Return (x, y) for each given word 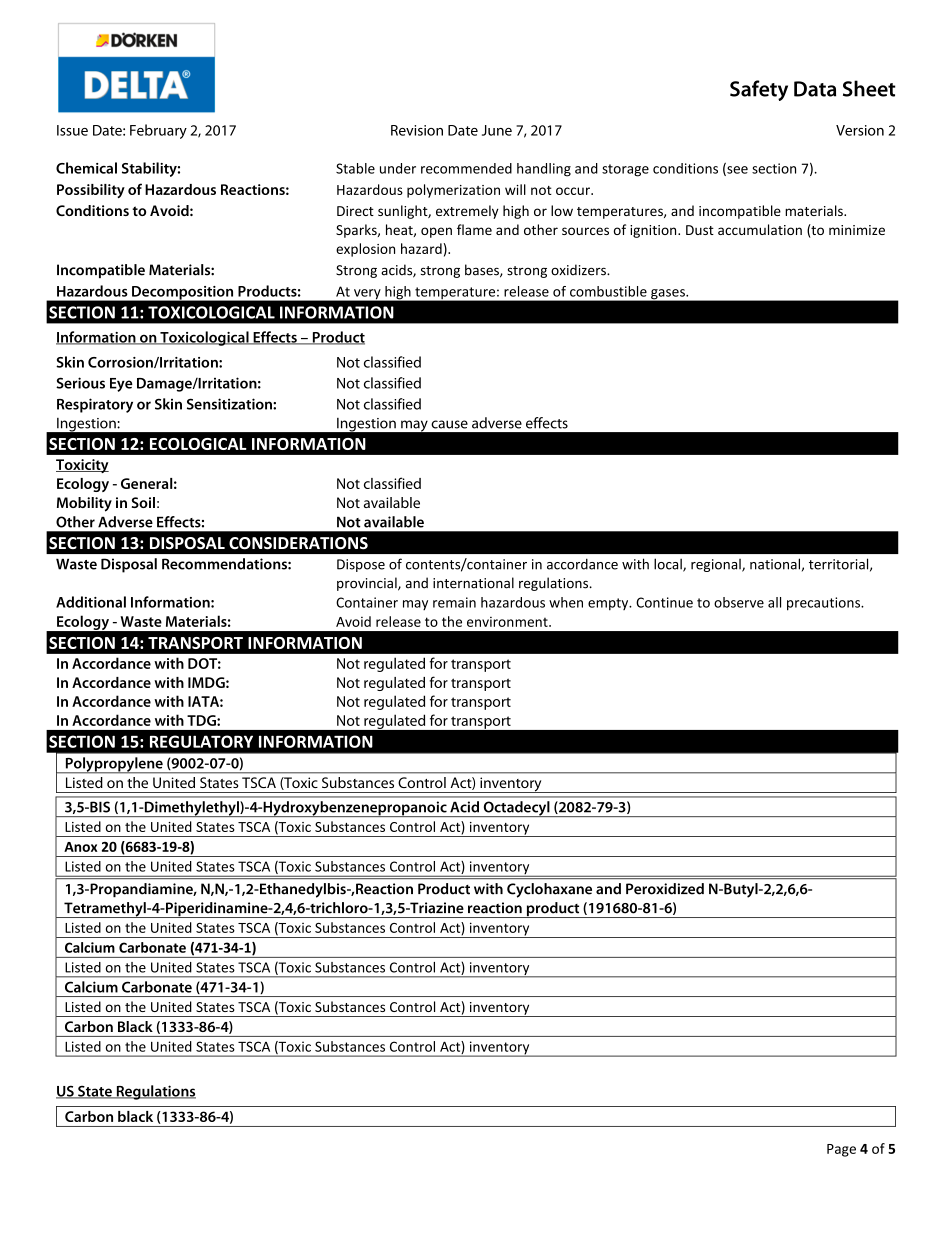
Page (841, 1150)
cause (449, 424)
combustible (608, 291)
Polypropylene (114, 765)
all (774, 602)
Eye (121, 385)
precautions (824, 604)
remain (454, 602)
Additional (91, 602)
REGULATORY (201, 741)
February (158, 131)
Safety (759, 90)
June (497, 130)
